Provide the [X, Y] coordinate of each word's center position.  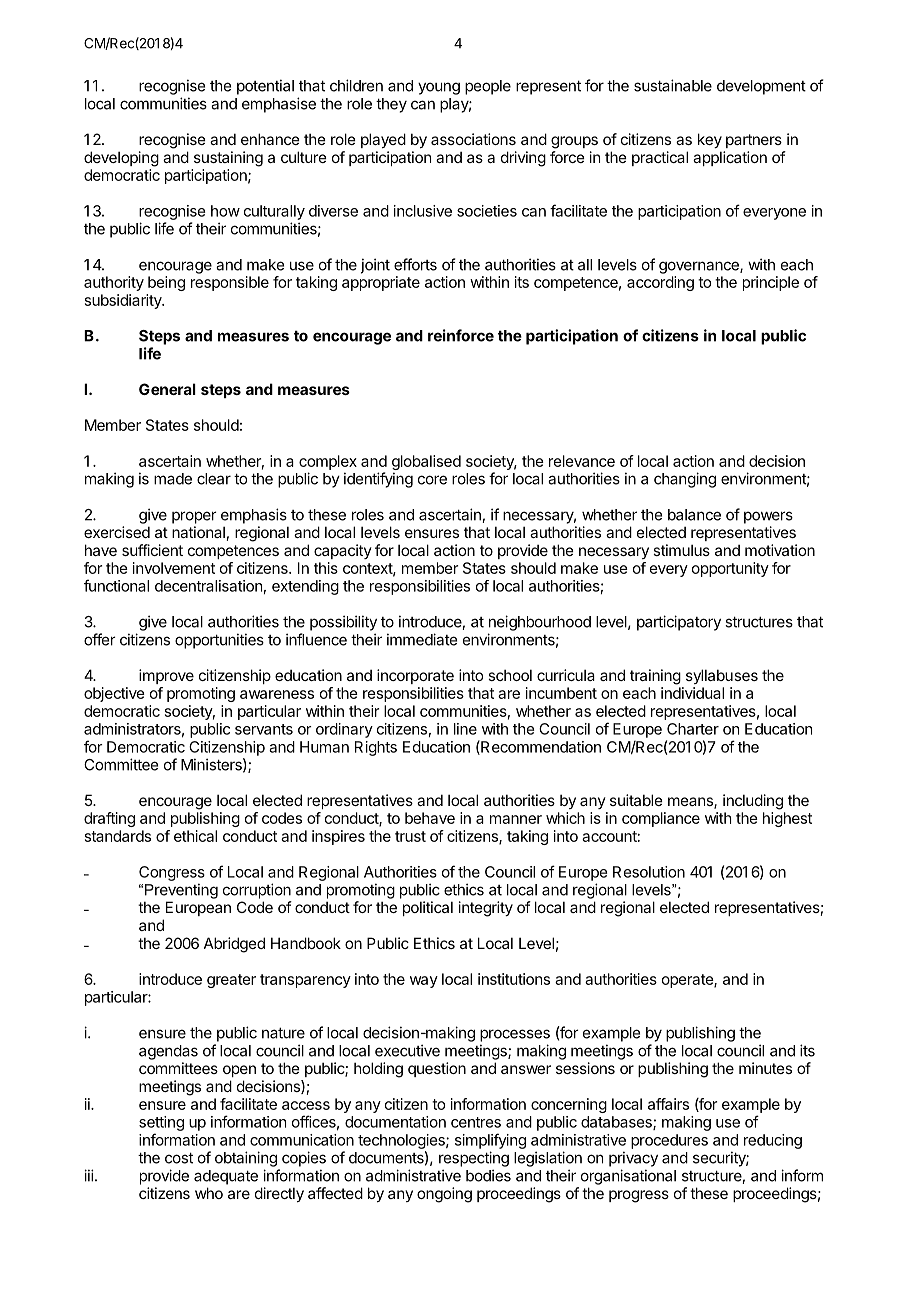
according [660, 283]
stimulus [681, 550]
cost [179, 1158]
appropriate [381, 283]
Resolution [649, 872]
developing [121, 159]
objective [114, 694]
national [198, 532]
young [439, 88]
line [465, 729]
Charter [693, 729]
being [166, 283]
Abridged [234, 945]
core [432, 480]
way [424, 982]
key [710, 140]
